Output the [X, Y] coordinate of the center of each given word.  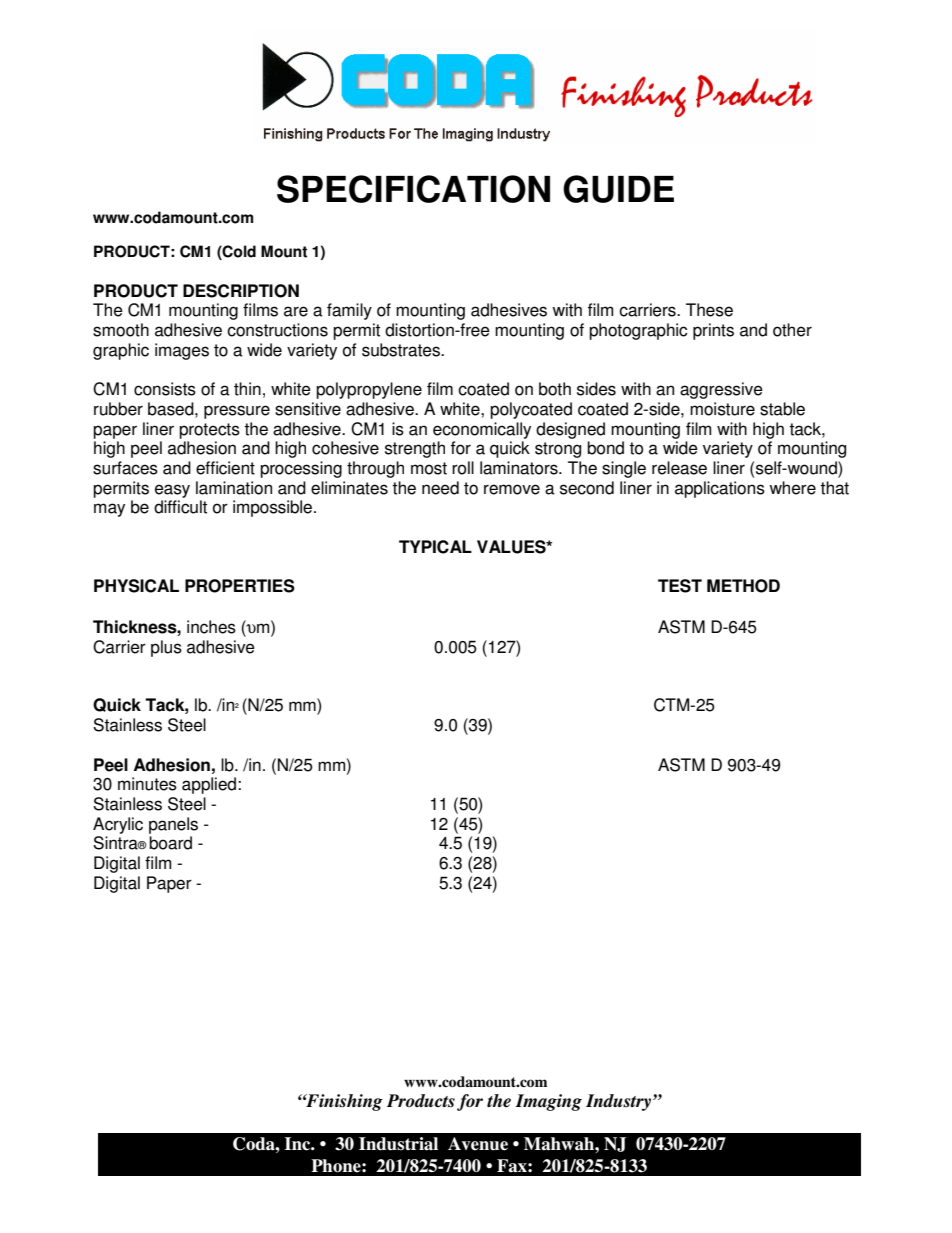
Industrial [398, 1144]
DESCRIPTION [241, 291]
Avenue [478, 1144]
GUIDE [618, 189]
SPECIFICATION [413, 189]
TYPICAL [435, 547]
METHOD [743, 586]
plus [166, 648]
